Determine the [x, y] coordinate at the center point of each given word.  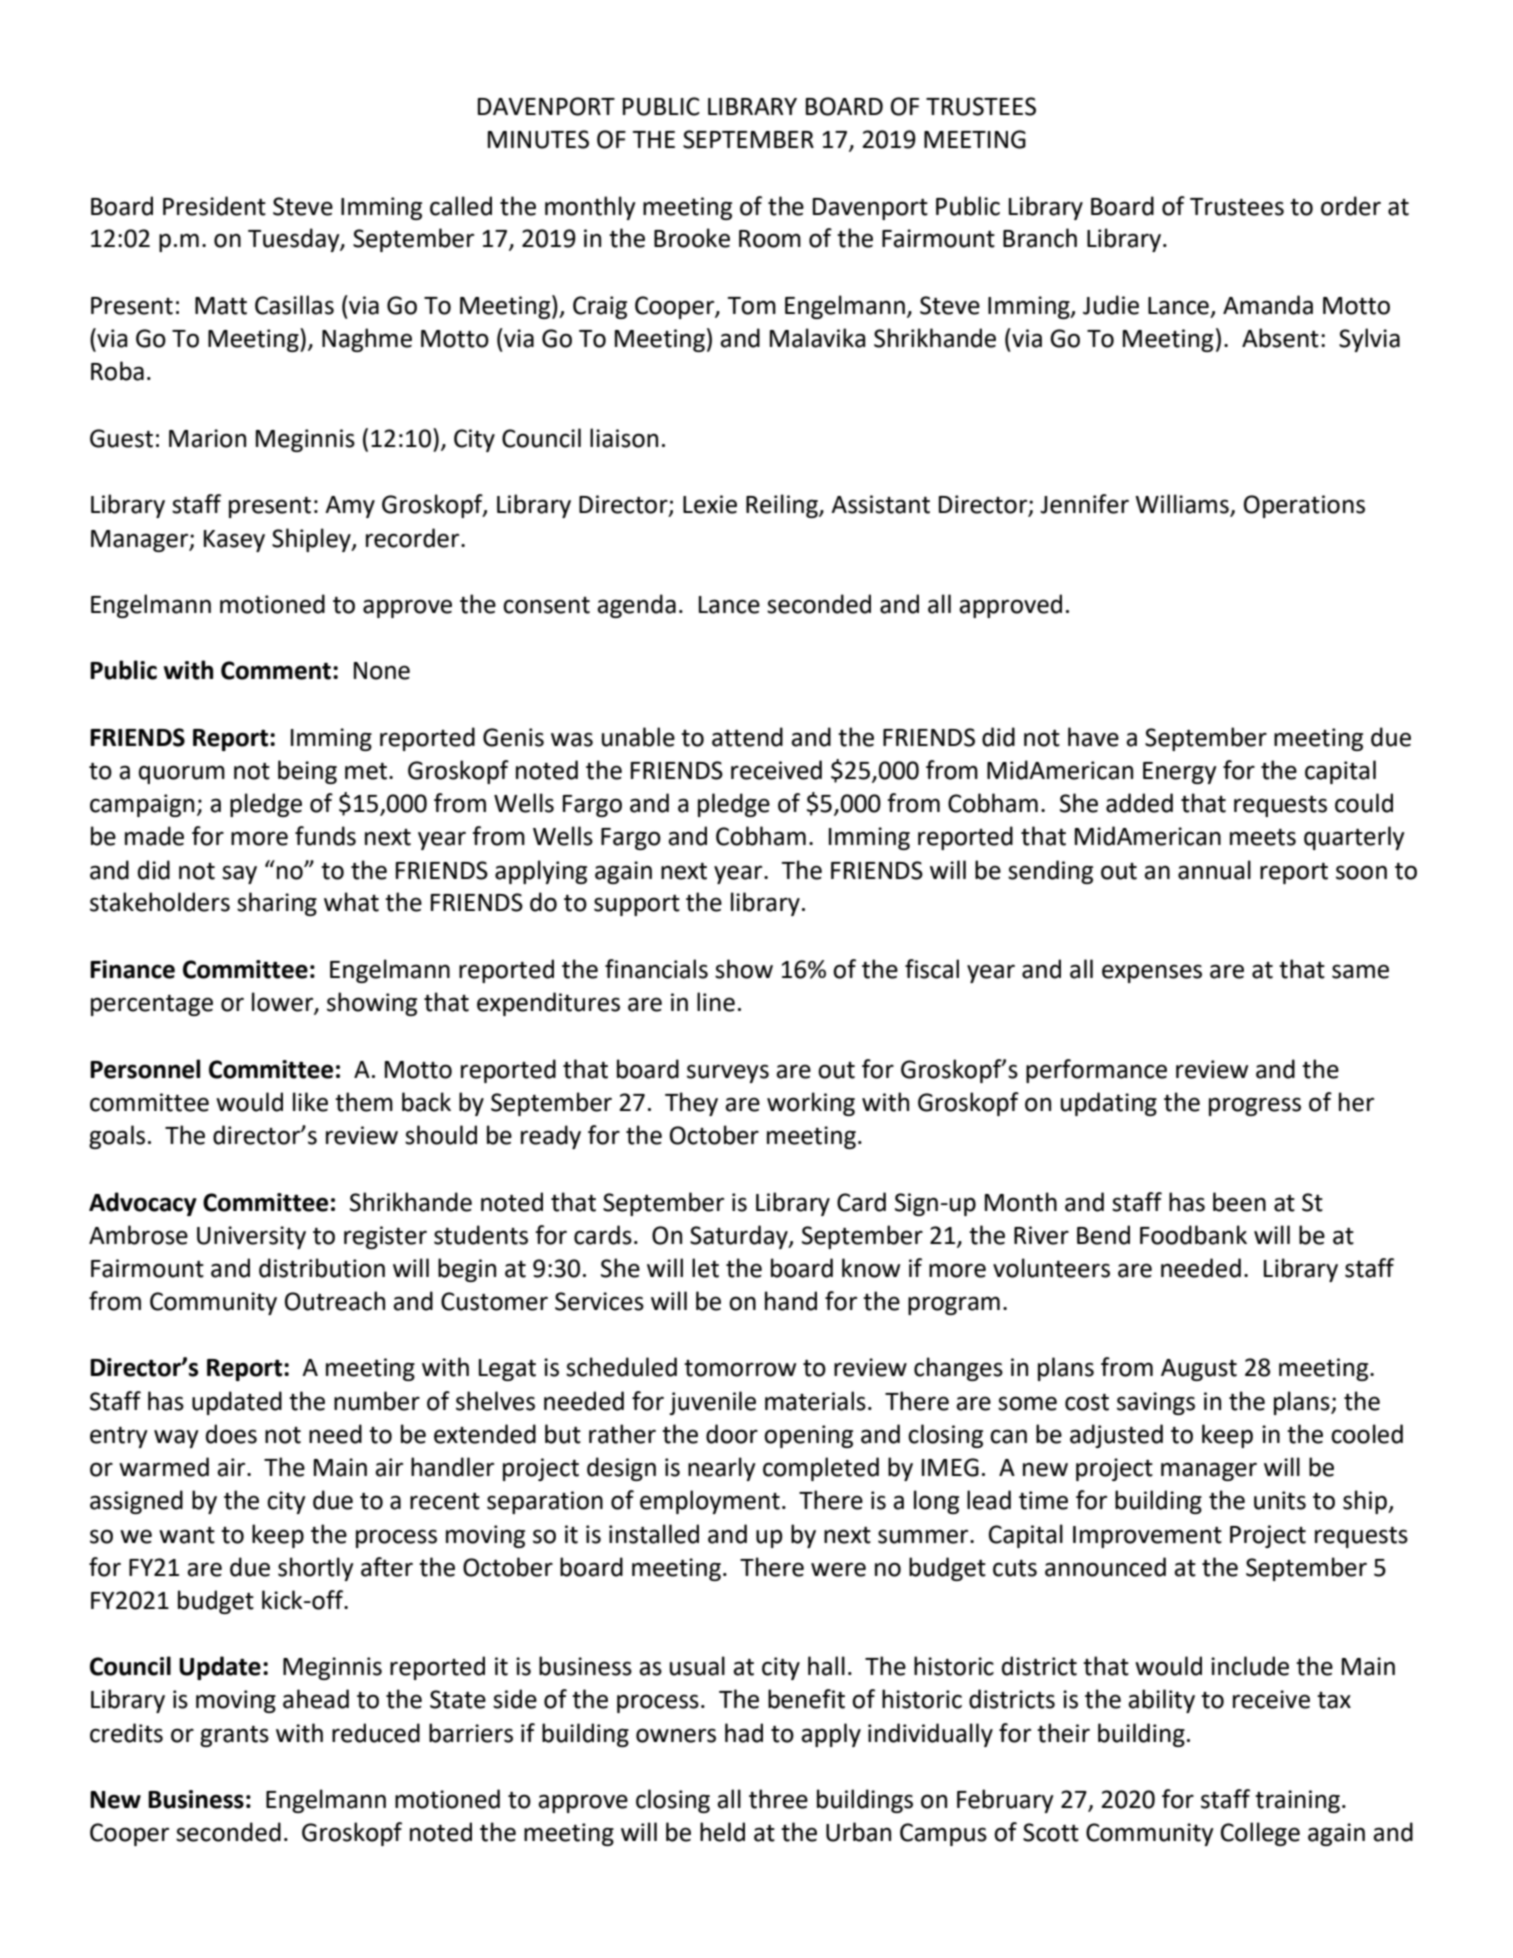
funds [325, 836]
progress [1255, 1106]
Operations [1304, 506]
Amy [350, 507]
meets [1263, 837]
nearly [722, 1469]
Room [770, 239]
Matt [221, 306]
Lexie [710, 504]
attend [747, 737]
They [691, 1104]
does [231, 1434]
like [310, 1102]
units [1280, 1500]
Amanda [1268, 305]
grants [234, 1736]
